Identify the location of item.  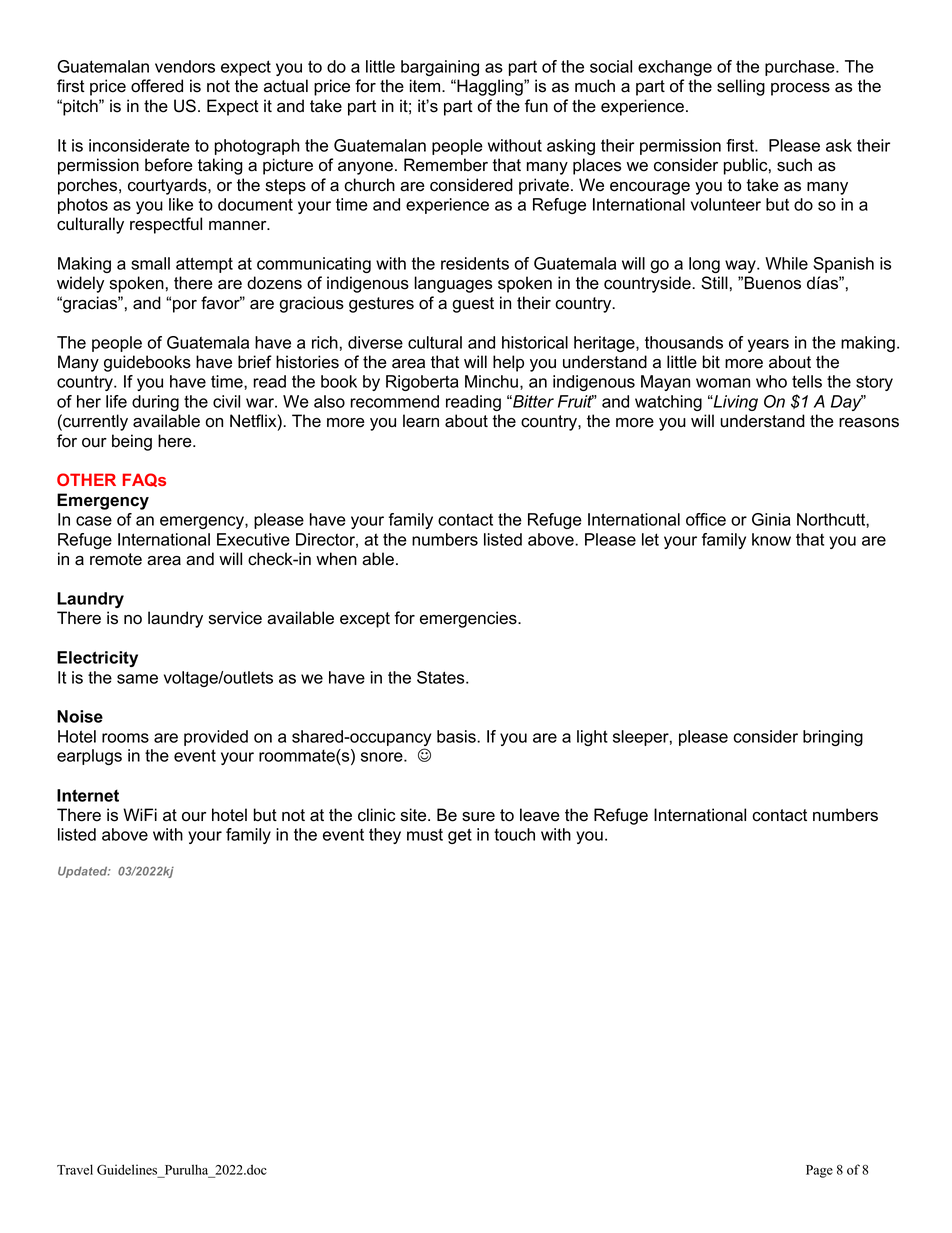
(426, 86).
